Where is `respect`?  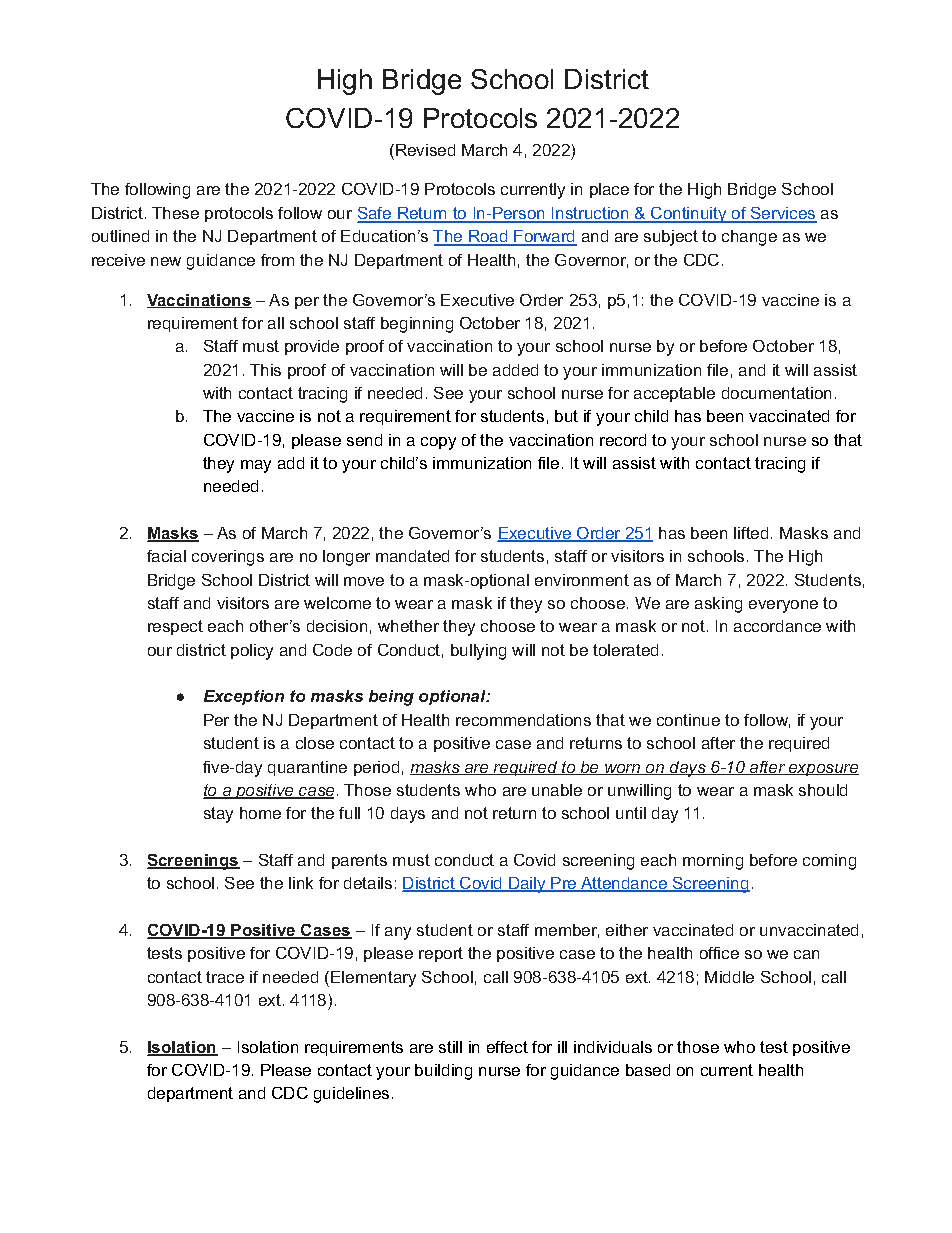
respect is located at coordinates (175, 627).
